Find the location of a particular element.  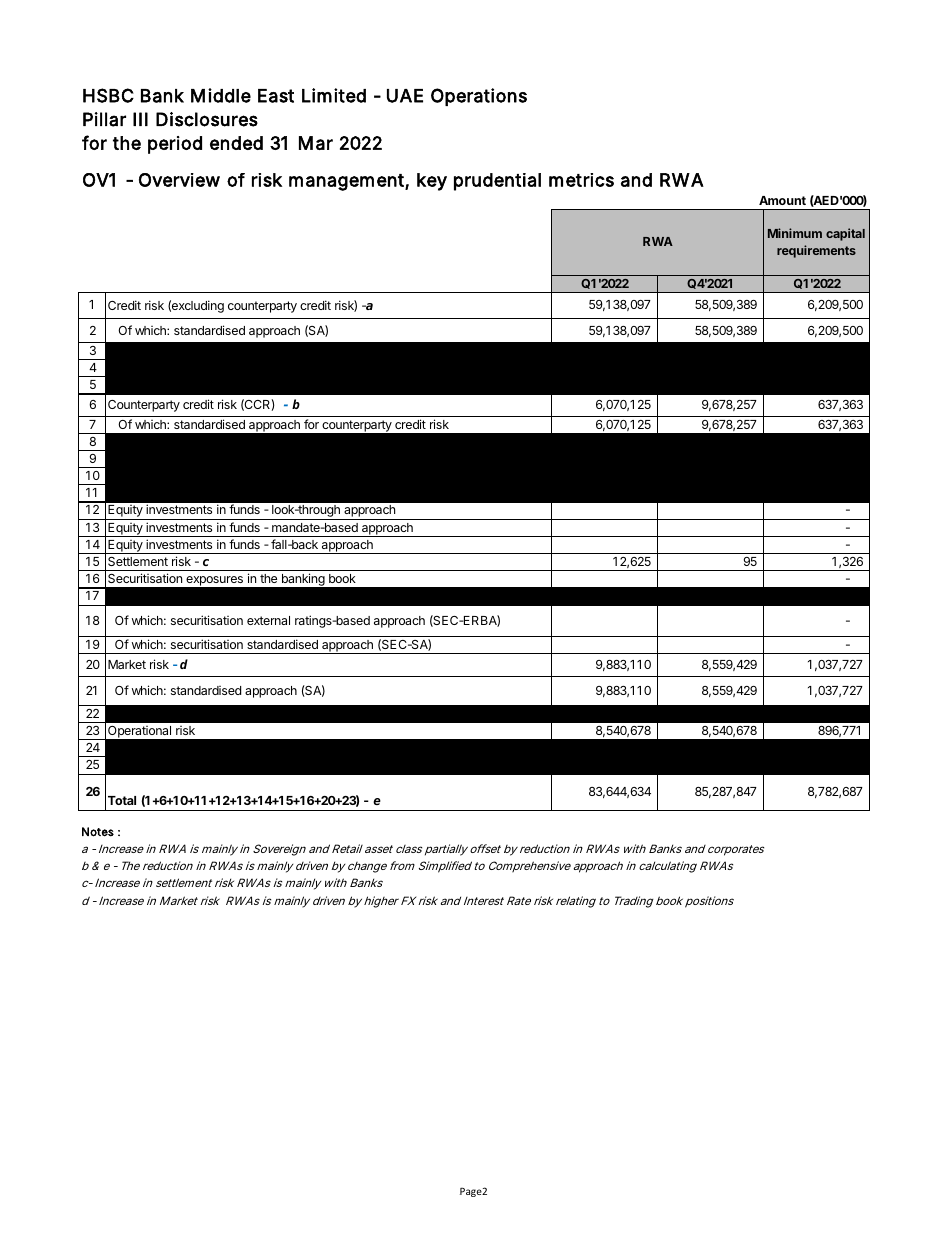

key is located at coordinates (432, 182).
